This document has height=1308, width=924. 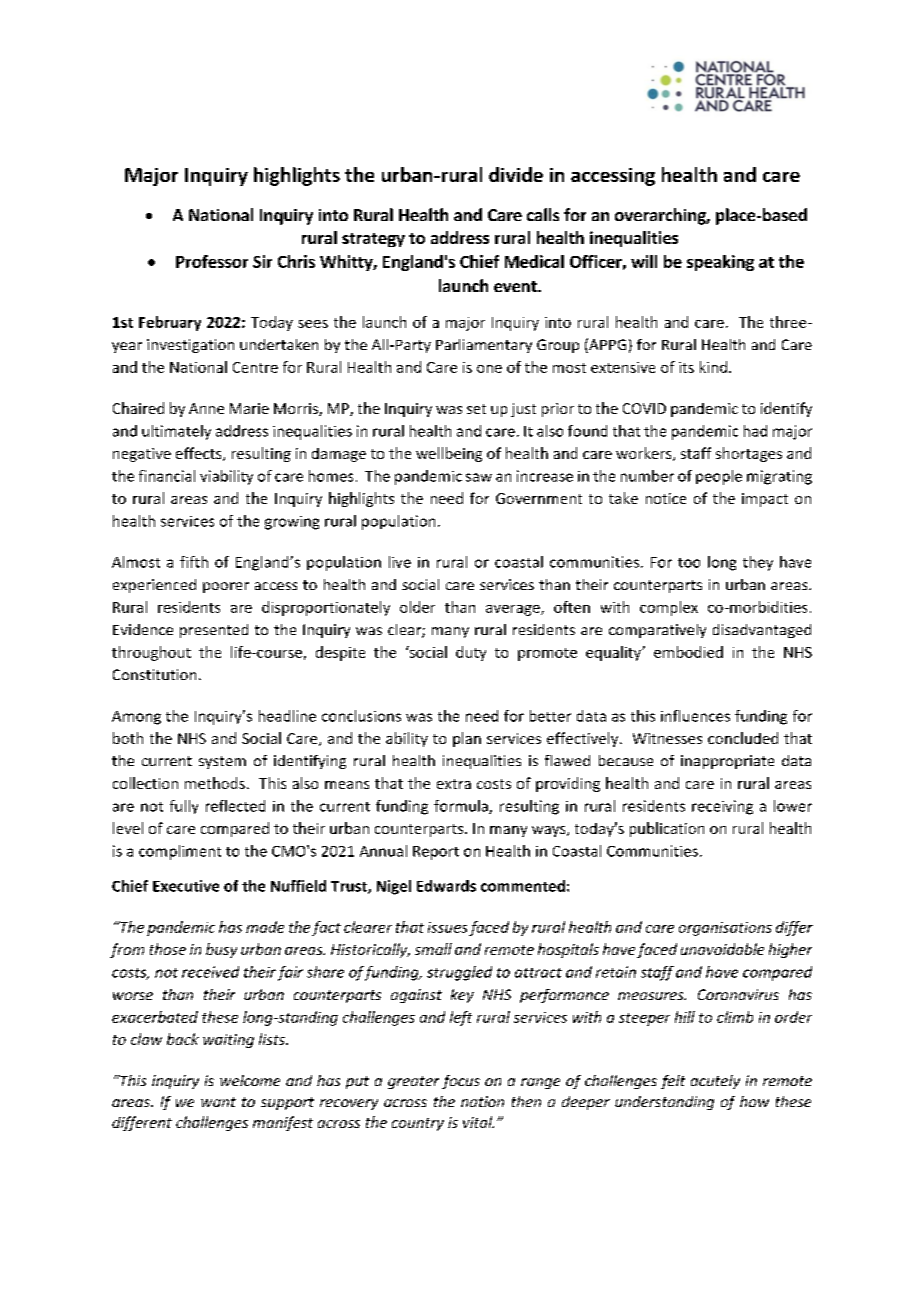 What do you see at coordinates (212, 261) in the document?
I see `Professor` at bounding box center [212, 261].
